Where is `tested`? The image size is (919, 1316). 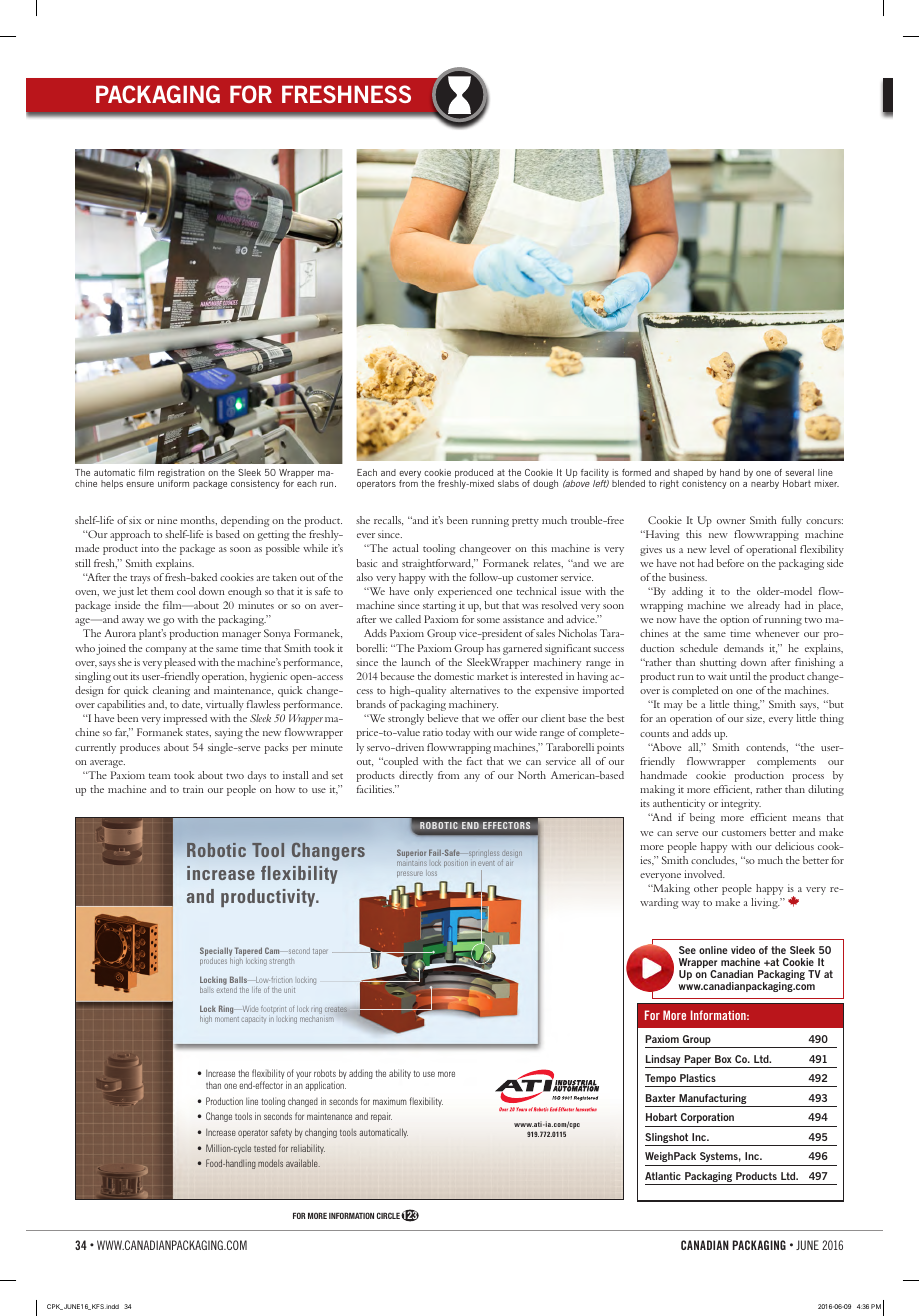
tested is located at coordinates (265, 1148).
